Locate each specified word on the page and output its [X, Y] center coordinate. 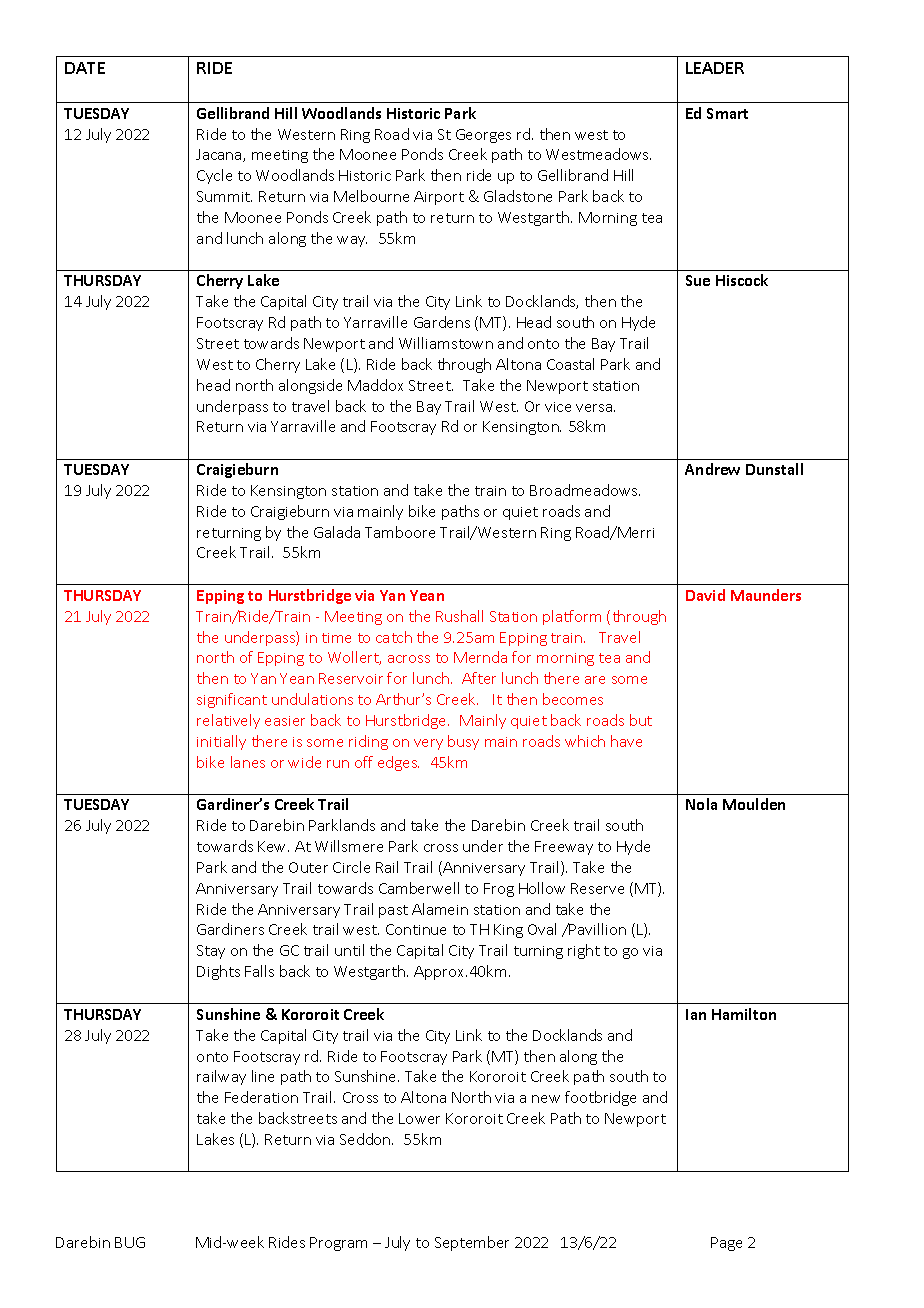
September [472, 1243]
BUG [130, 1242]
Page [726, 1244]
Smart [727, 113]
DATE [85, 68]
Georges [483, 136]
